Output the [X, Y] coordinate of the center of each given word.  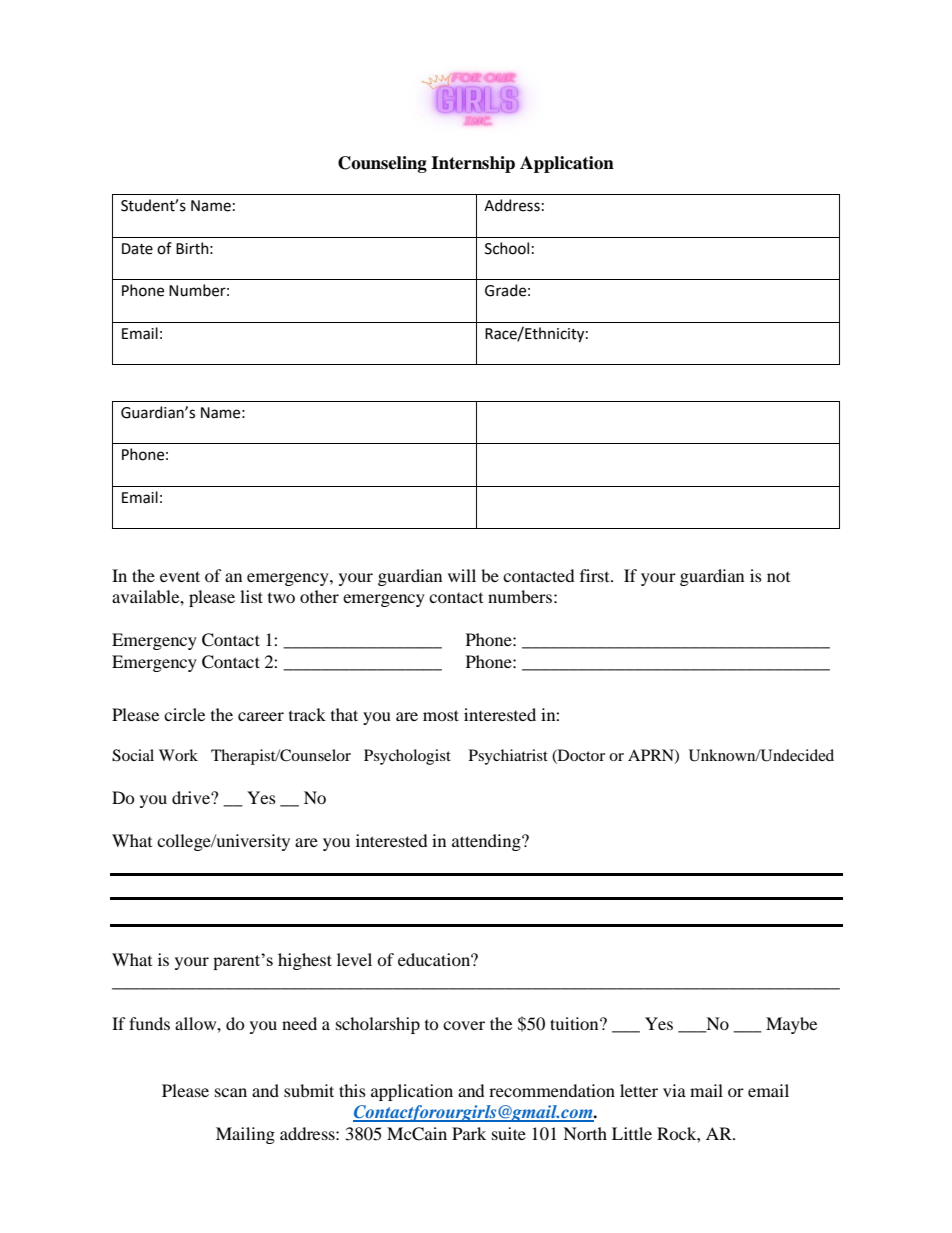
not [778, 577]
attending [487, 842]
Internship [473, 164]
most [441, 715]
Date [137, 249]
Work [178, 755]
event [180, 576]
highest [305, 961]
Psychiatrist [508, 757]
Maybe [791, 1025]
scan [231, 1092]
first [596, 575]
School [507, 248]
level [354, 959]
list [251, 596]
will [462, 575]
